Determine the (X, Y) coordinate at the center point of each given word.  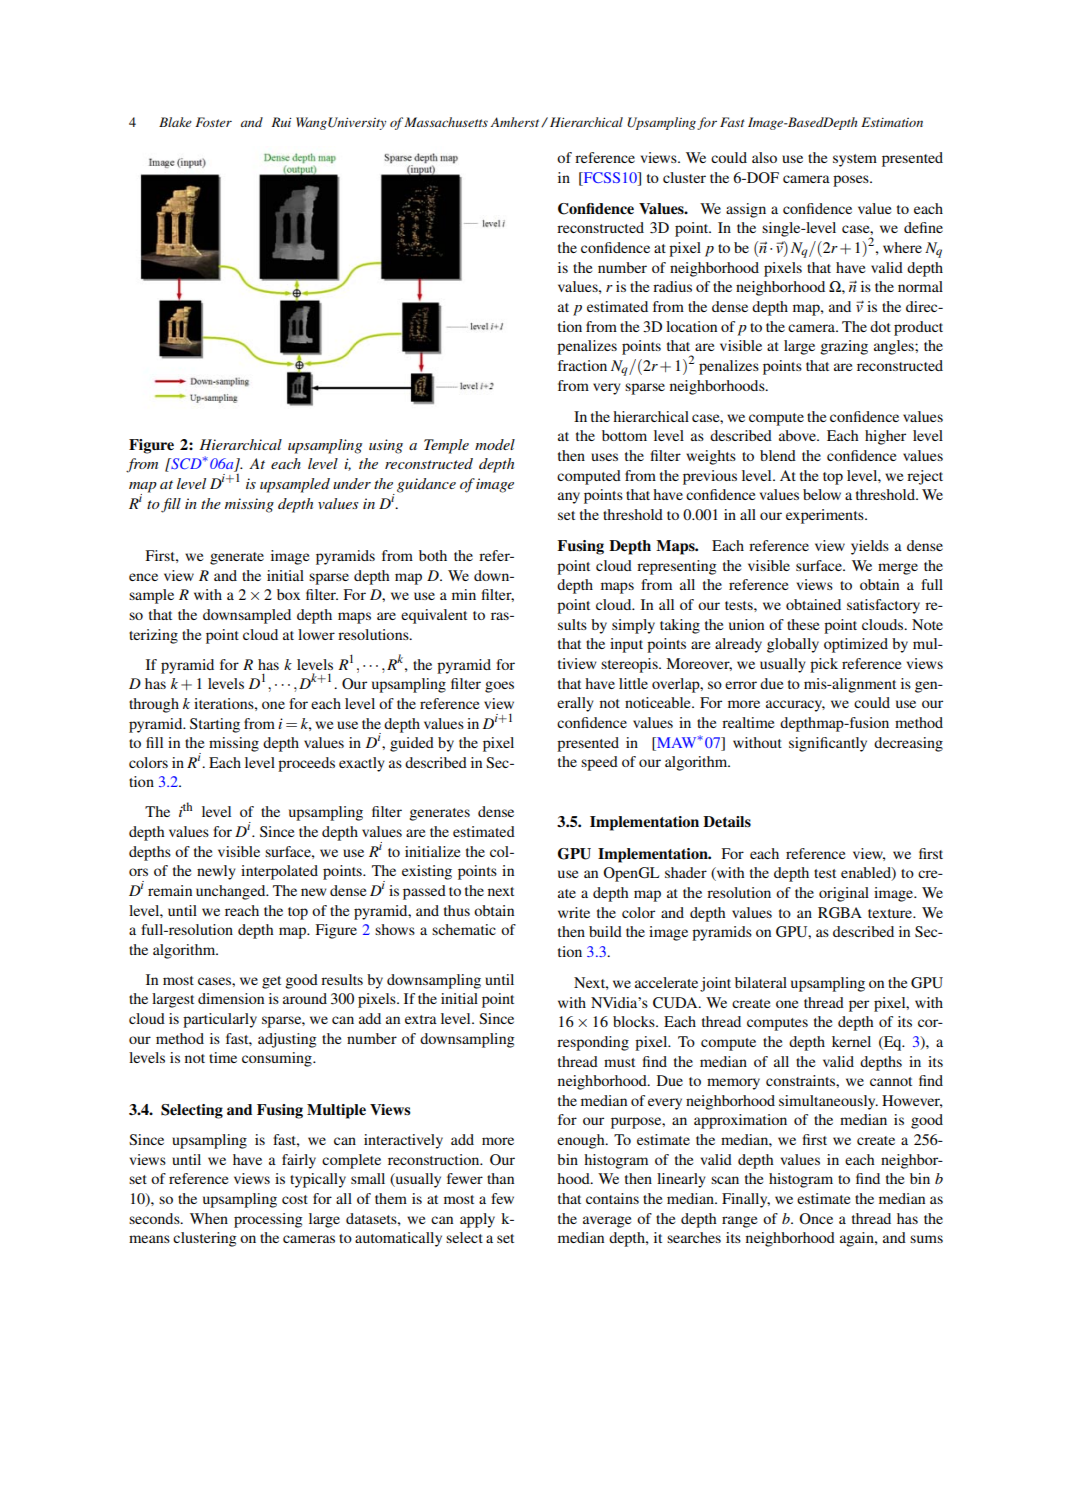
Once (816, 1219)
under (352, 483)
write (574, 912)
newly (216, 872)
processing (268, 1220)
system (855, 160)
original (844, 894)
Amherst (516, 122)
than (500, 1178)
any (569, 498)
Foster (213, 122)
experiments (826, 516)
